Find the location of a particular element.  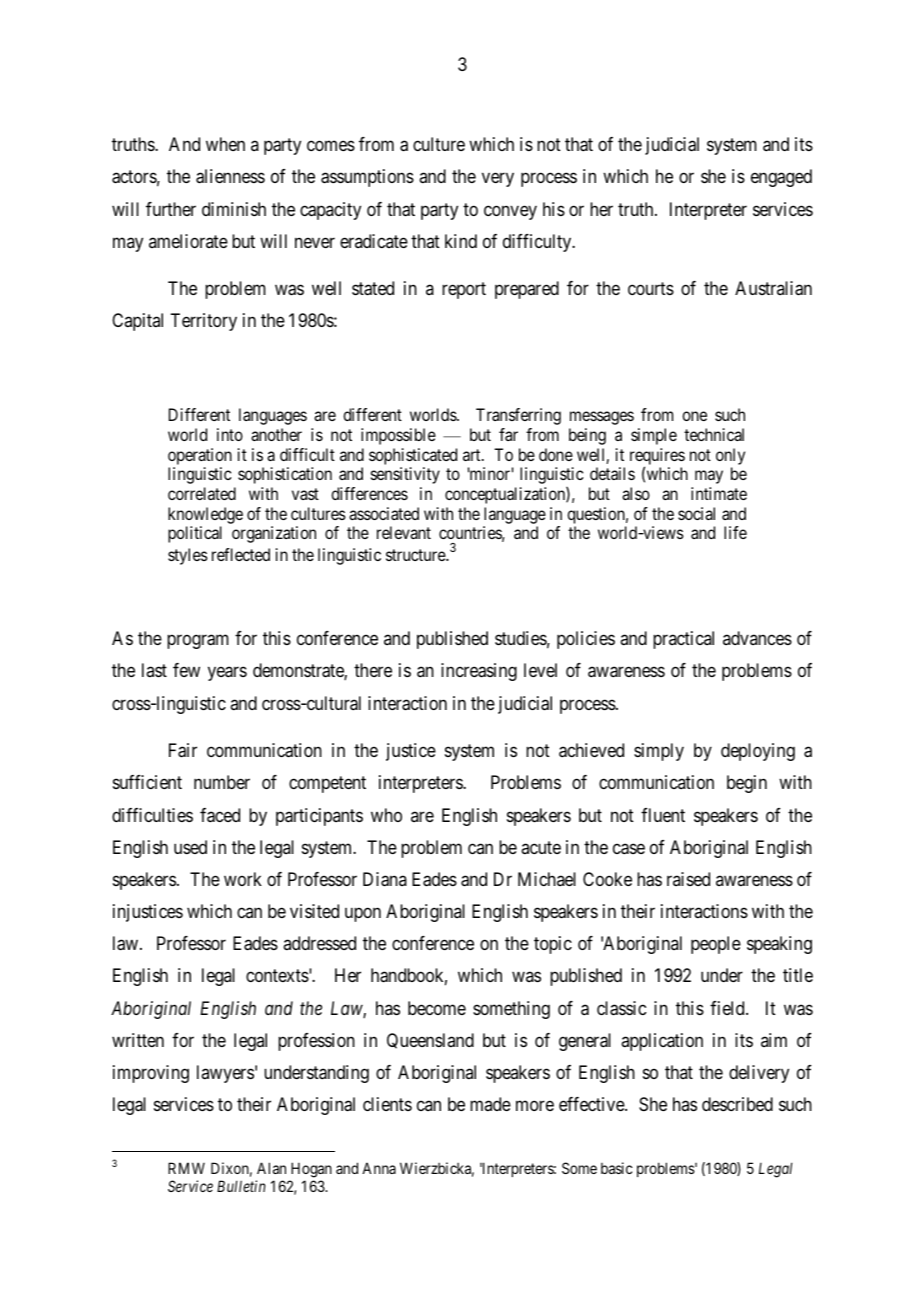

technical is located at coordinates (714, 434).
